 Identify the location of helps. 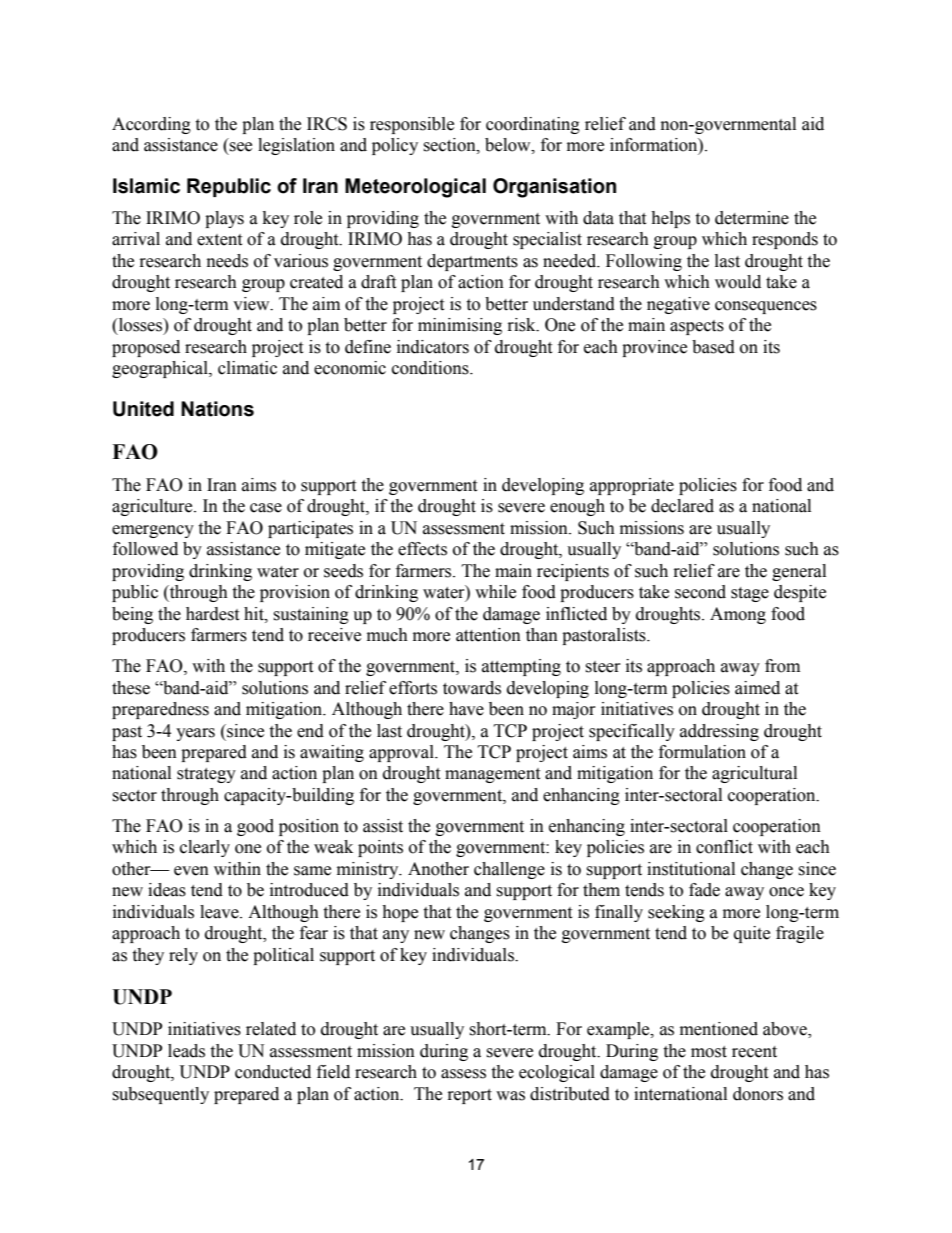
(670, 219).
